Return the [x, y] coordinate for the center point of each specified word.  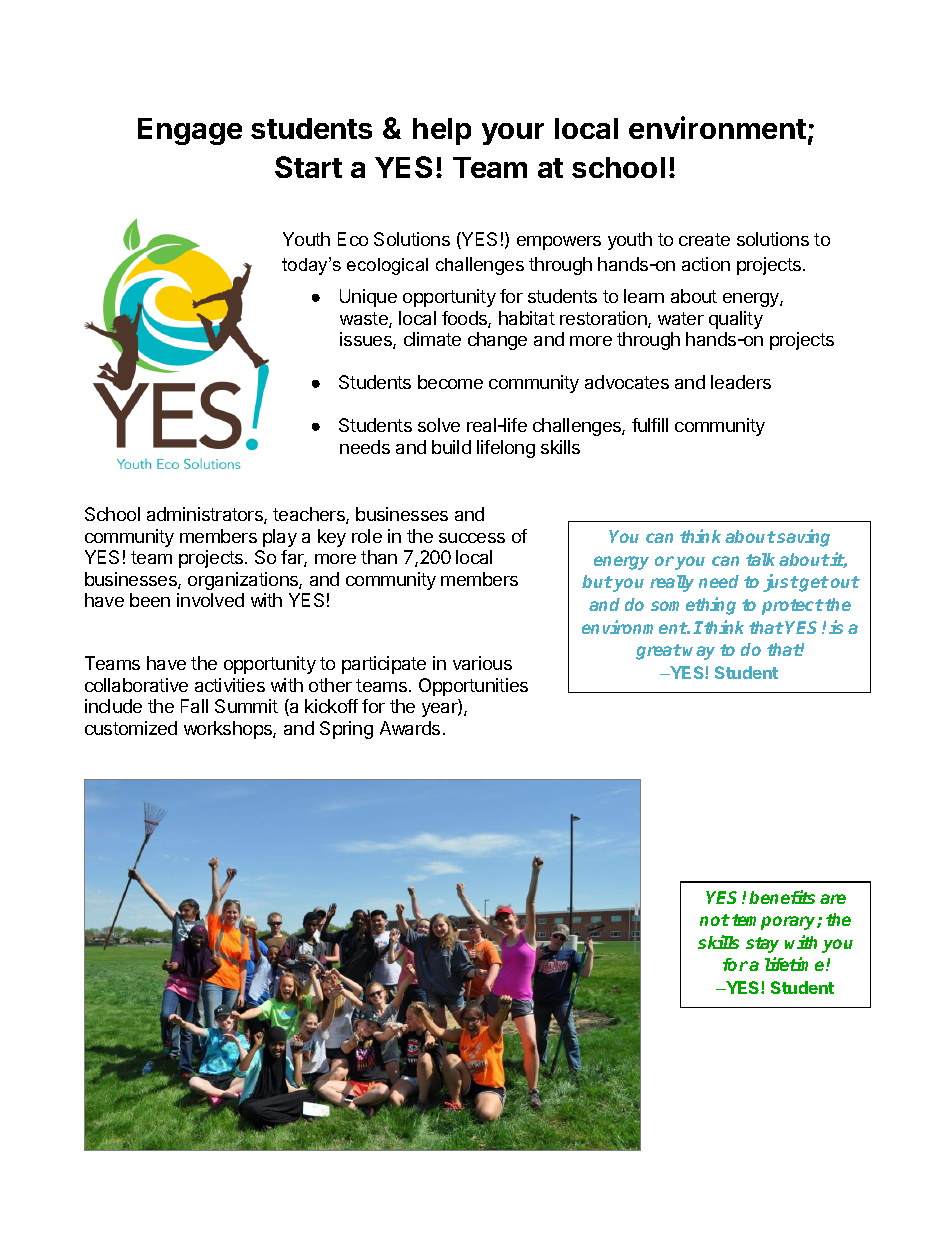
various [482, 663]
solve [439, 425]
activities [230, 685]
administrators [206, 515]
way [699, 653]
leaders [741, 382]
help [442, 131]
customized [131, 728]
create [704, 239]
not [715, 920]
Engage [190, 131]
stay [762, 945]
